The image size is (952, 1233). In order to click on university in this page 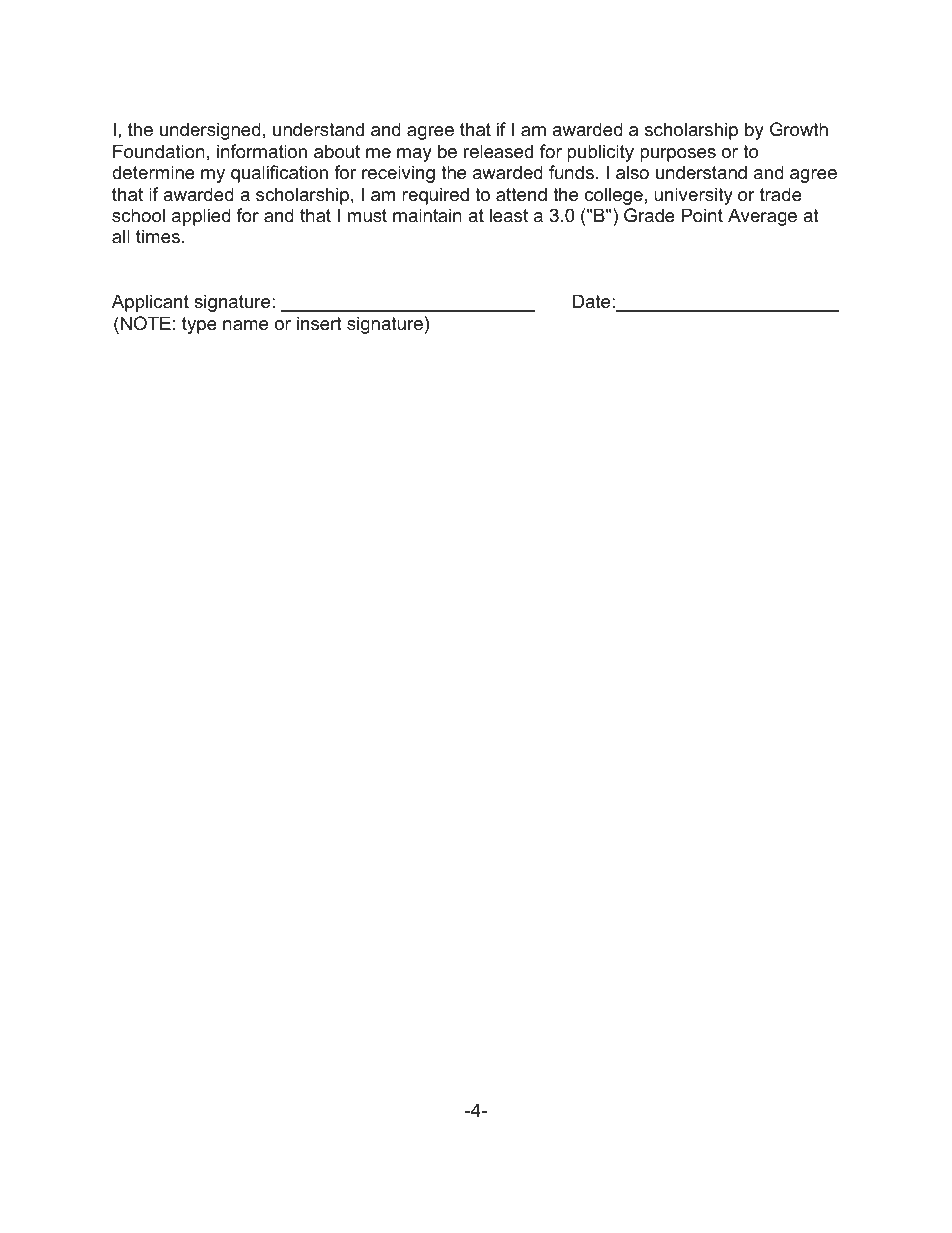, I will do `click(693, 196)`.
